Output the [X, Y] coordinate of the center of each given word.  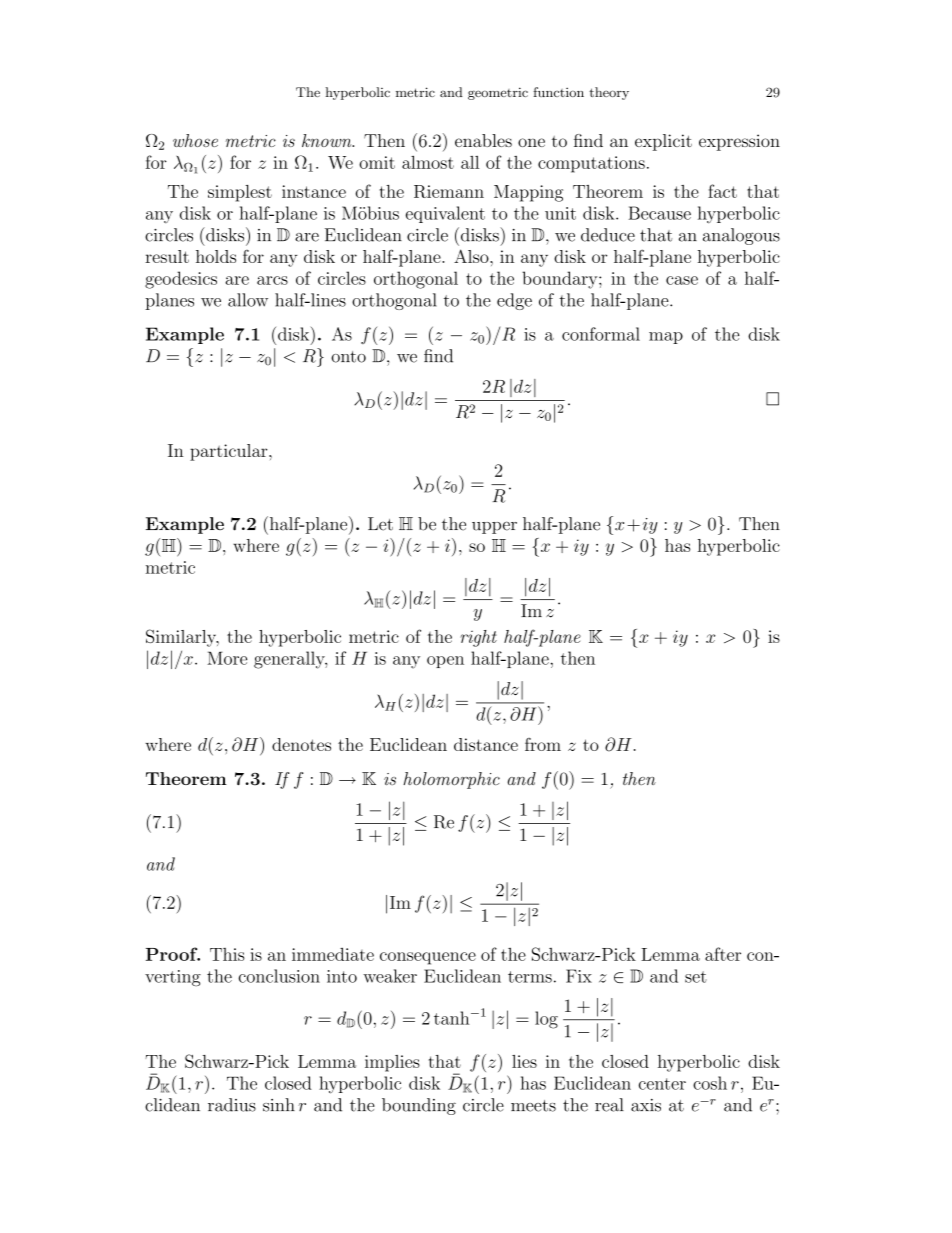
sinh [279, 1105]
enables [483, 140]
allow [248, 300]
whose [195, 140]
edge [514, 301]
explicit [663, 142]
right [478, 638]
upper [494, 527]
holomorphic [451, 780]
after [723, 954]
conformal [601, 334]
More [227, 658]
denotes [301, 744]
